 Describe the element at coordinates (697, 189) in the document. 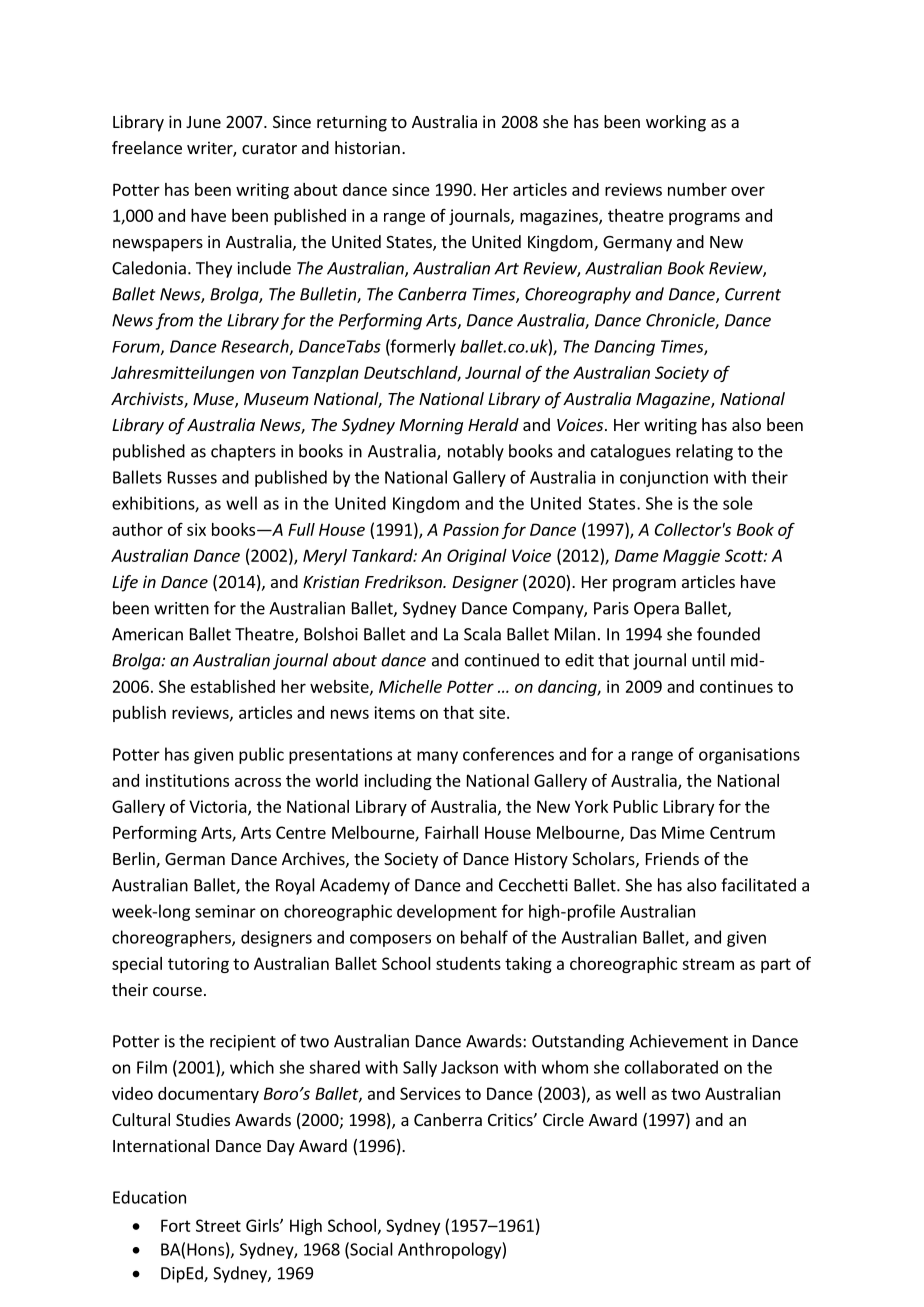

I see `number` at that location.
